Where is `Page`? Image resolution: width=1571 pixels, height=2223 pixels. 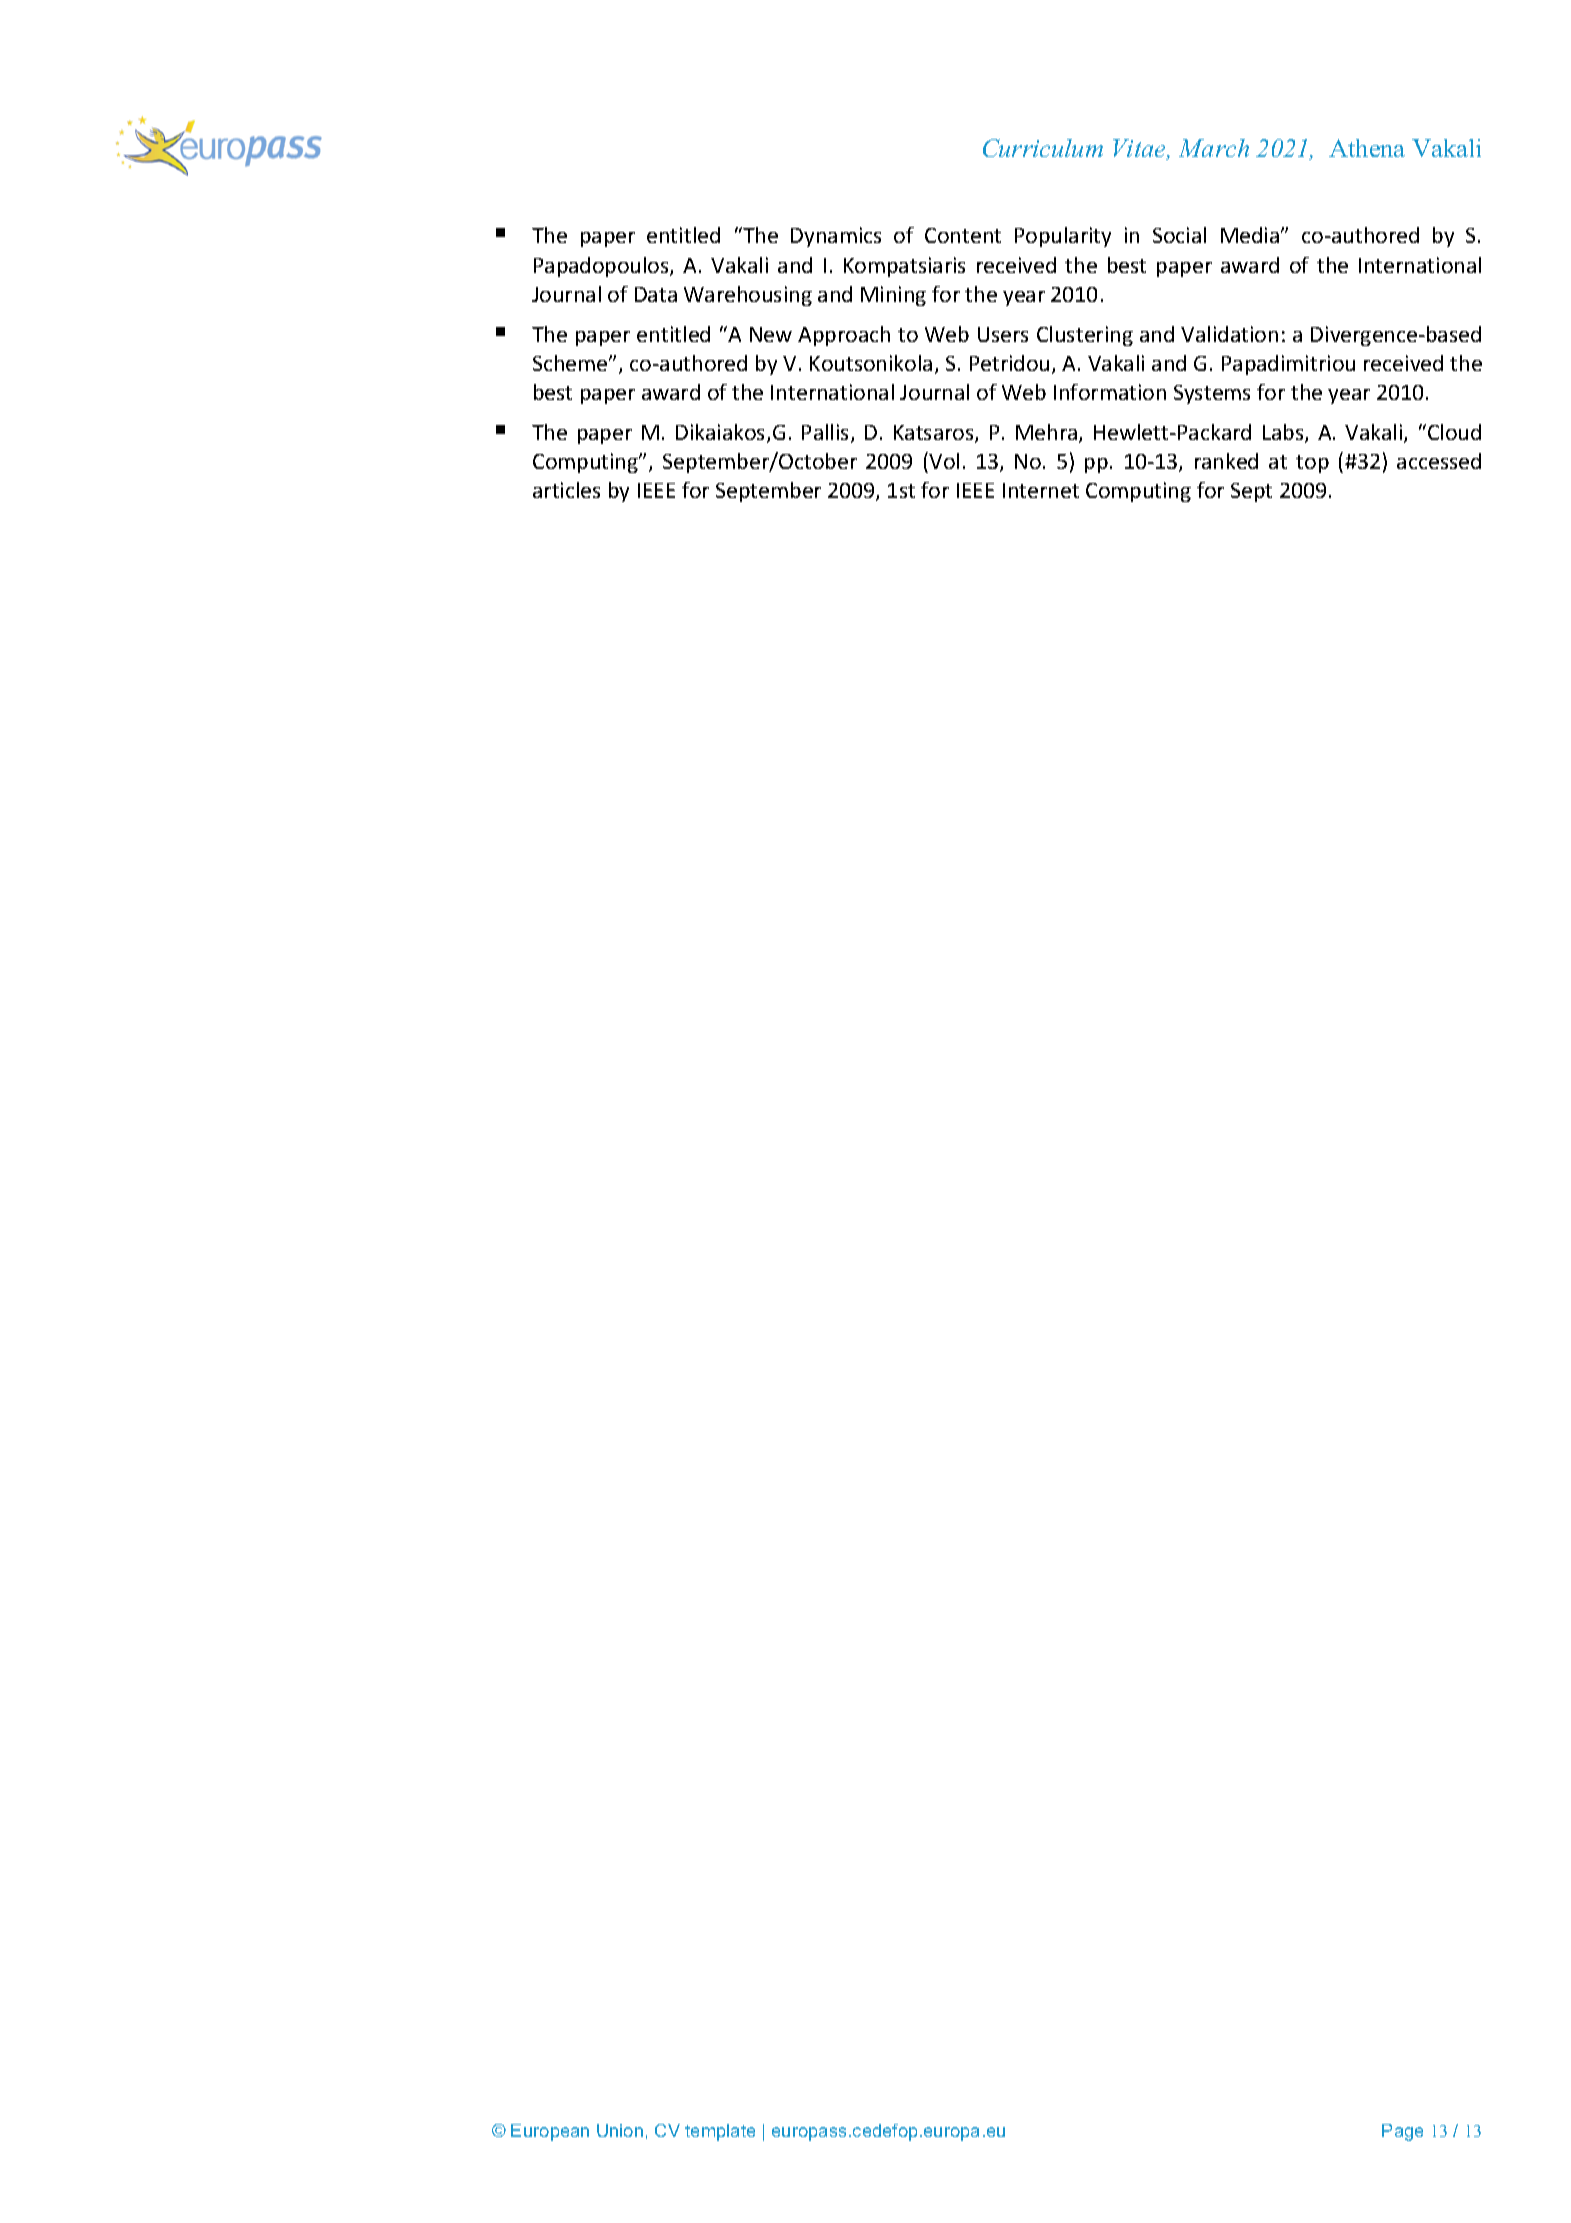 Page is located at coordinates (1402, 2132).
